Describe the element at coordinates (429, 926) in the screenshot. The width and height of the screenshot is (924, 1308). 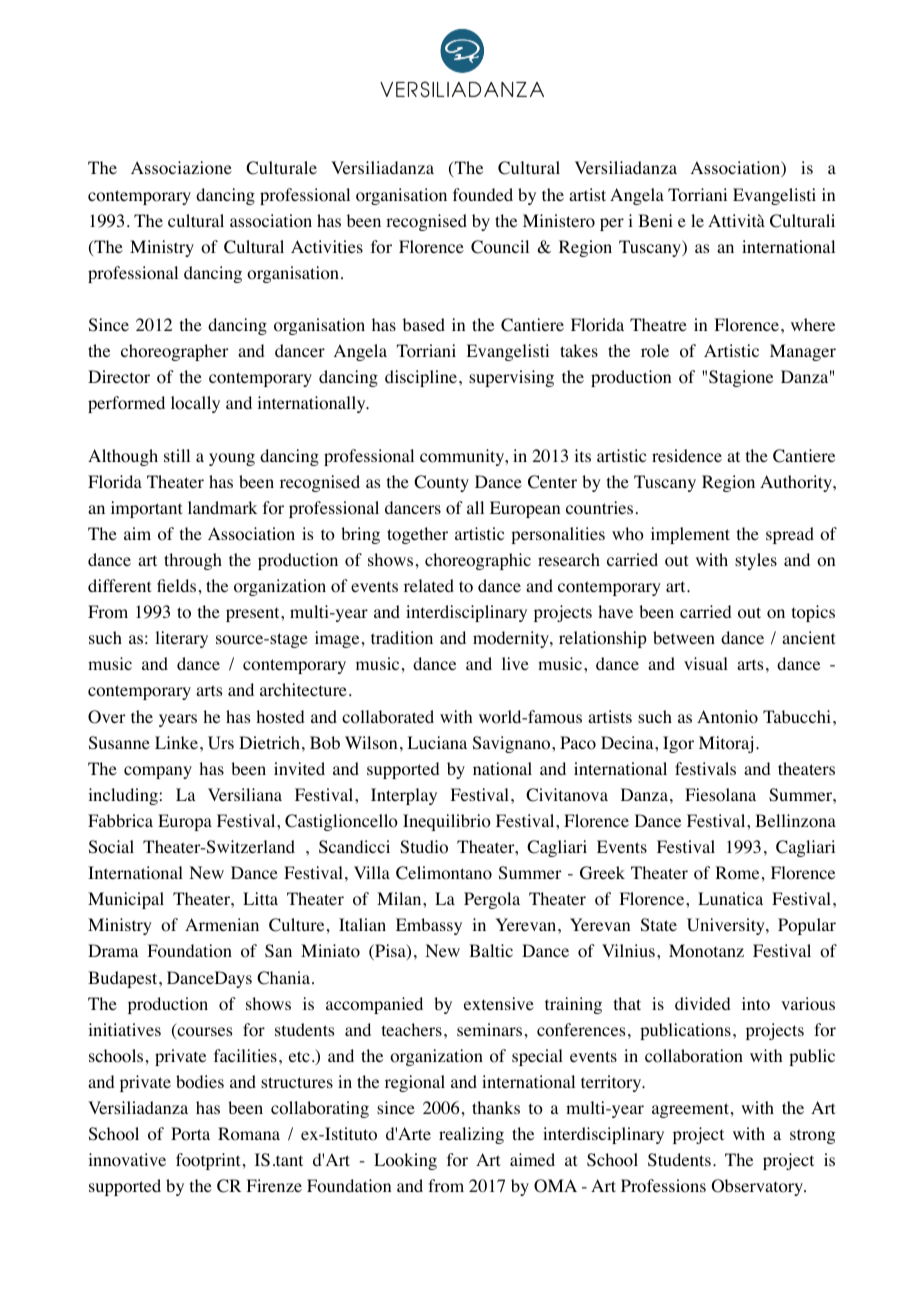
I see `Embassy` at that location.
